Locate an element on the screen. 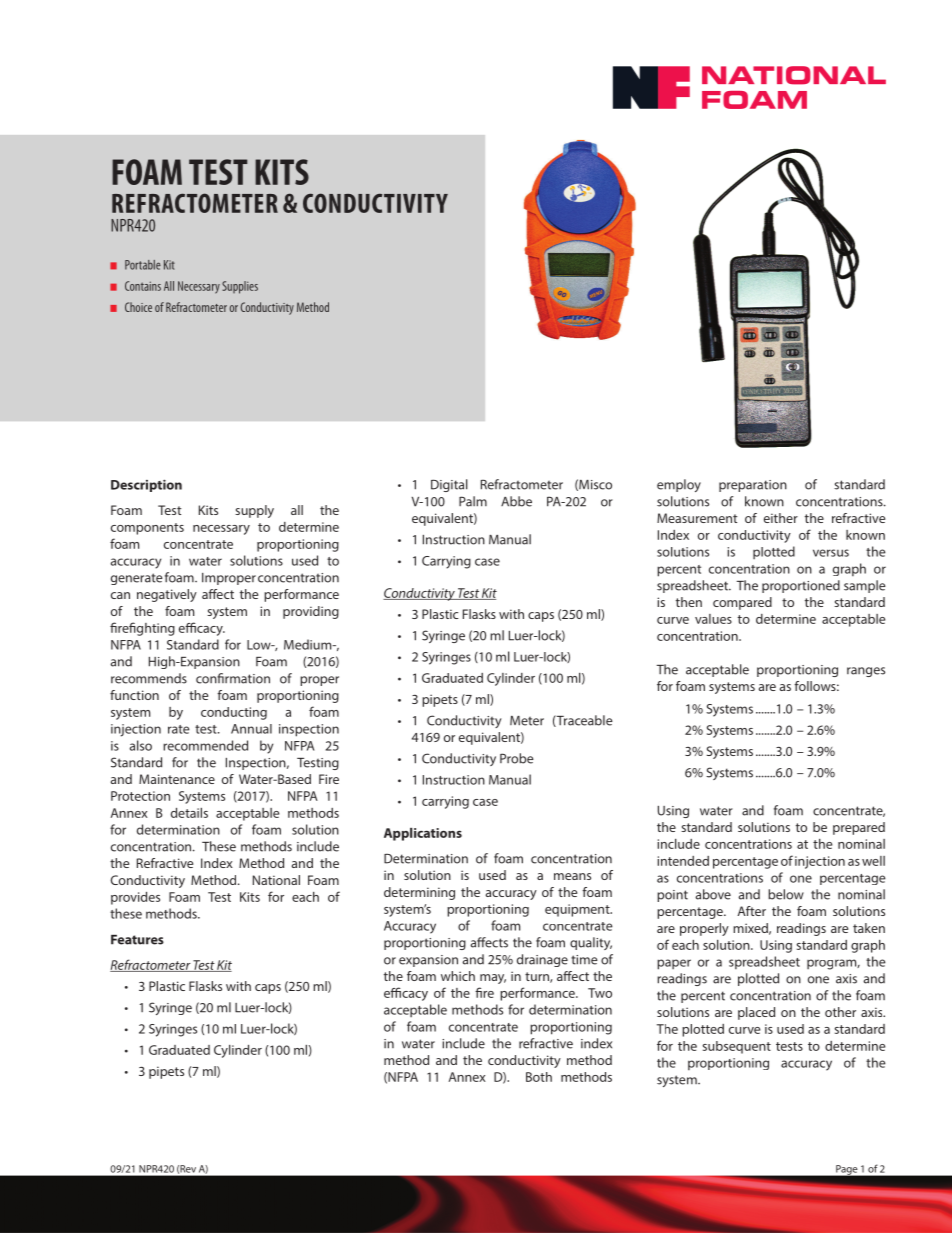  recommends is located at coordinates (149, 678).
